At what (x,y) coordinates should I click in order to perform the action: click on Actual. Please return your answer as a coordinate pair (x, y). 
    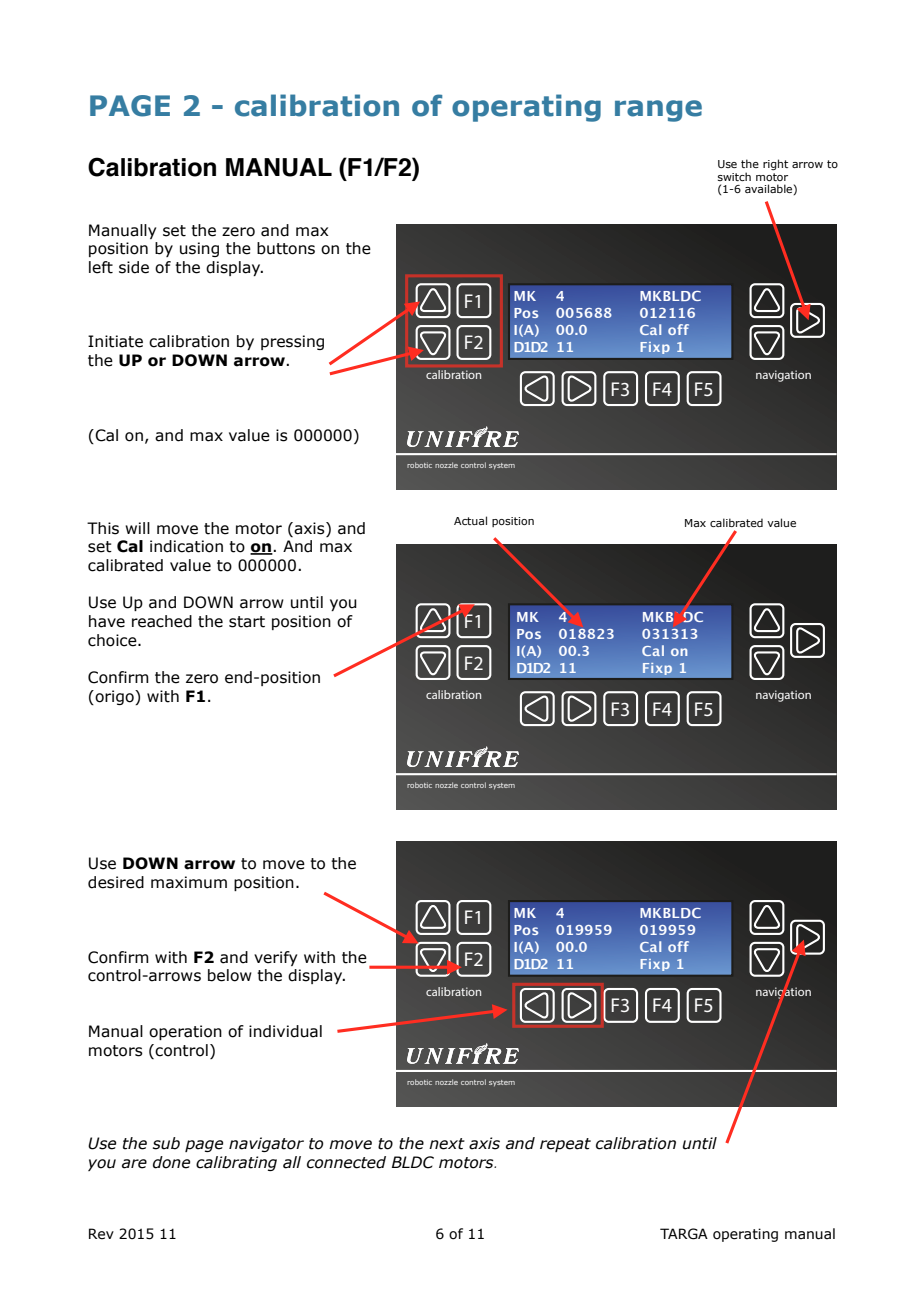
    Looking at the image, I should click on (470, 520).
